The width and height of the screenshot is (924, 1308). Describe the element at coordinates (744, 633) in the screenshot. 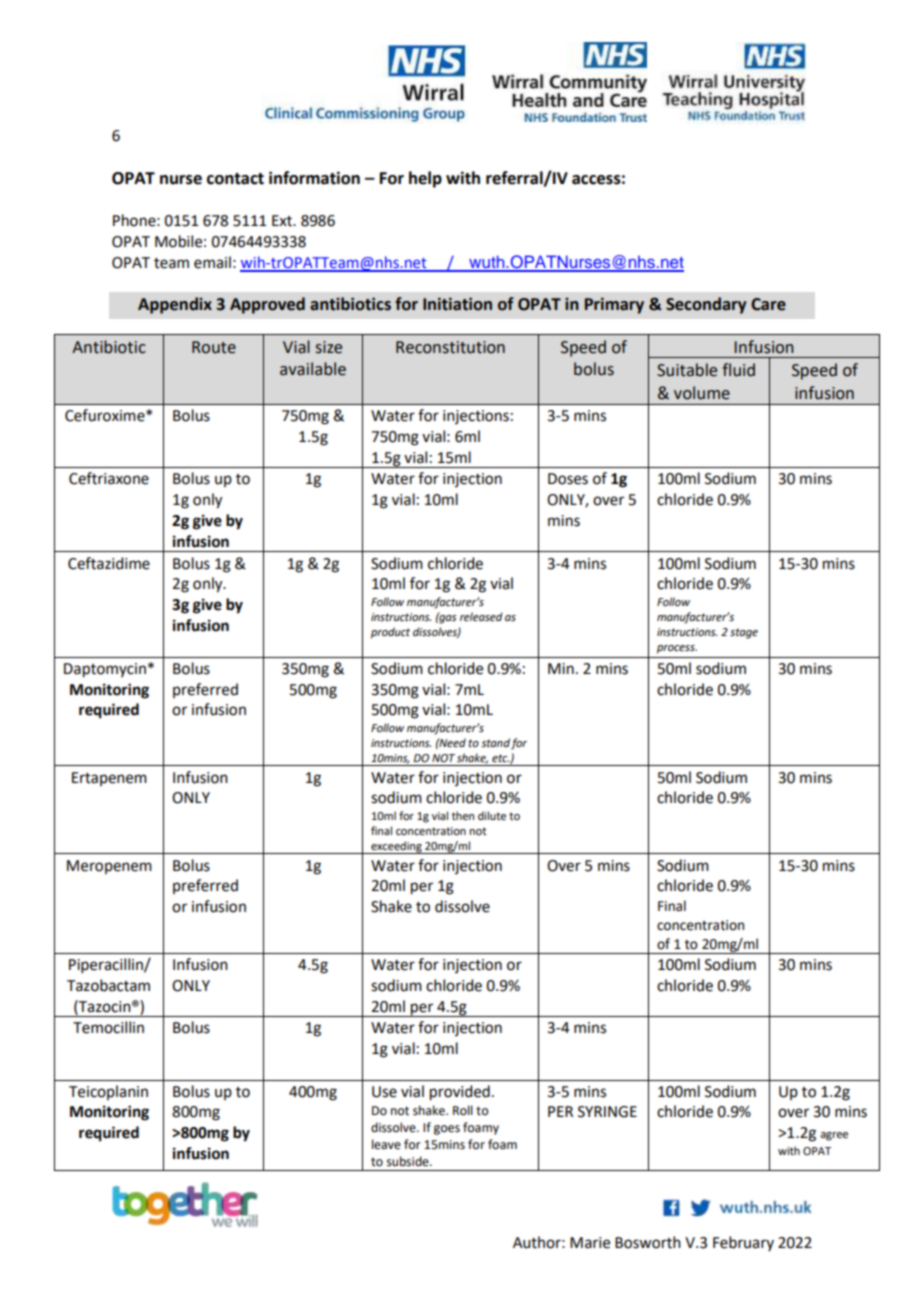

I see `stage` at that location.
